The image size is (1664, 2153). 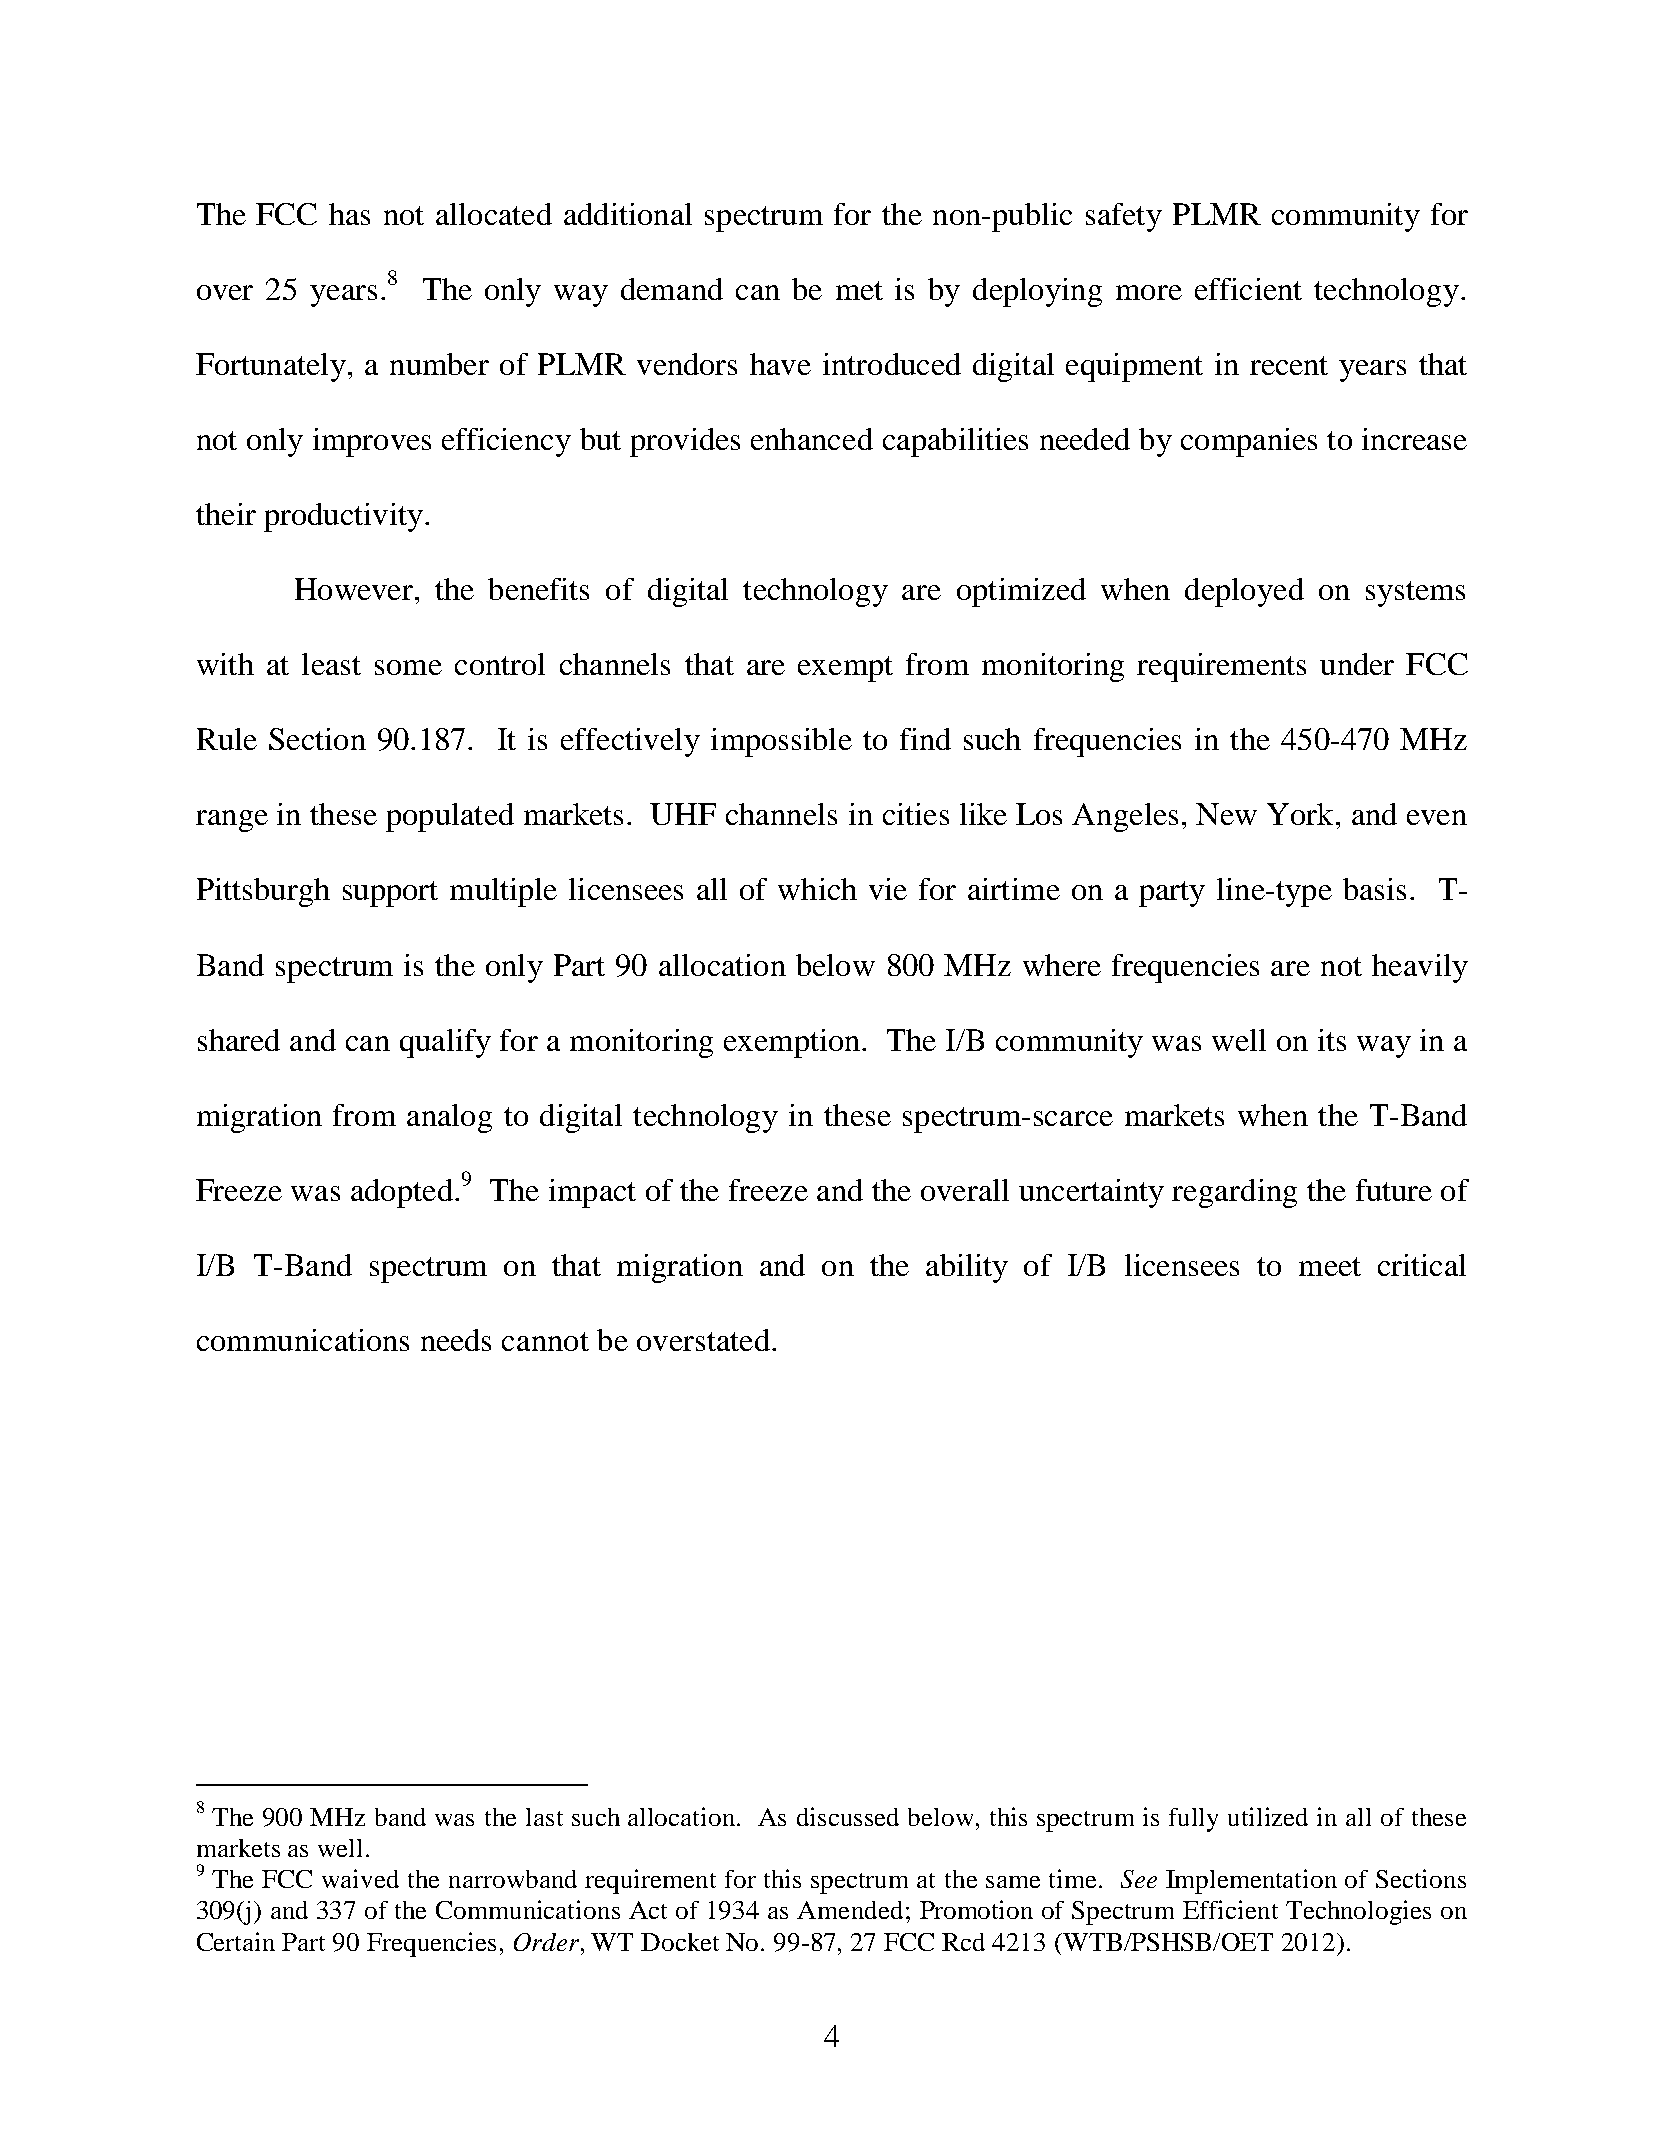 I want to click on met, so click(x=859, y=290).
